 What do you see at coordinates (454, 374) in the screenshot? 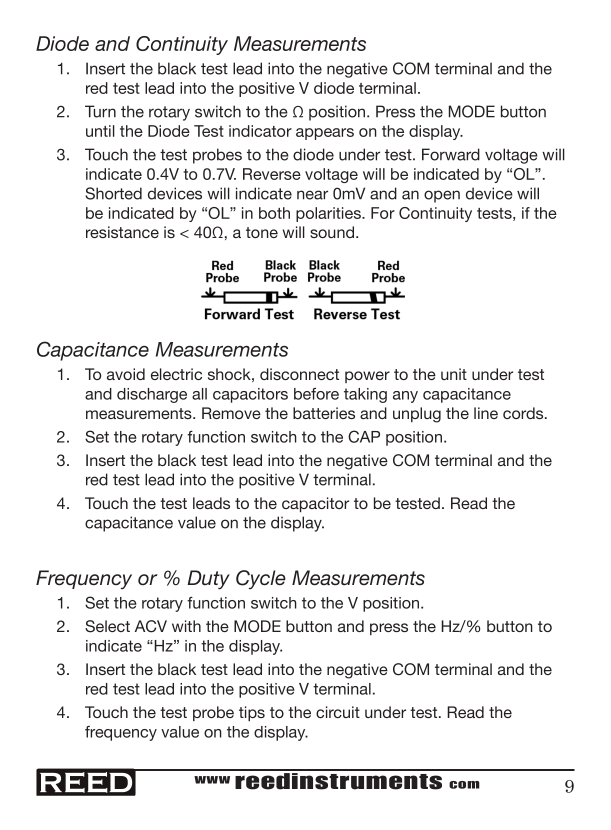
I see `unit` at bounding box center [454, 374].
